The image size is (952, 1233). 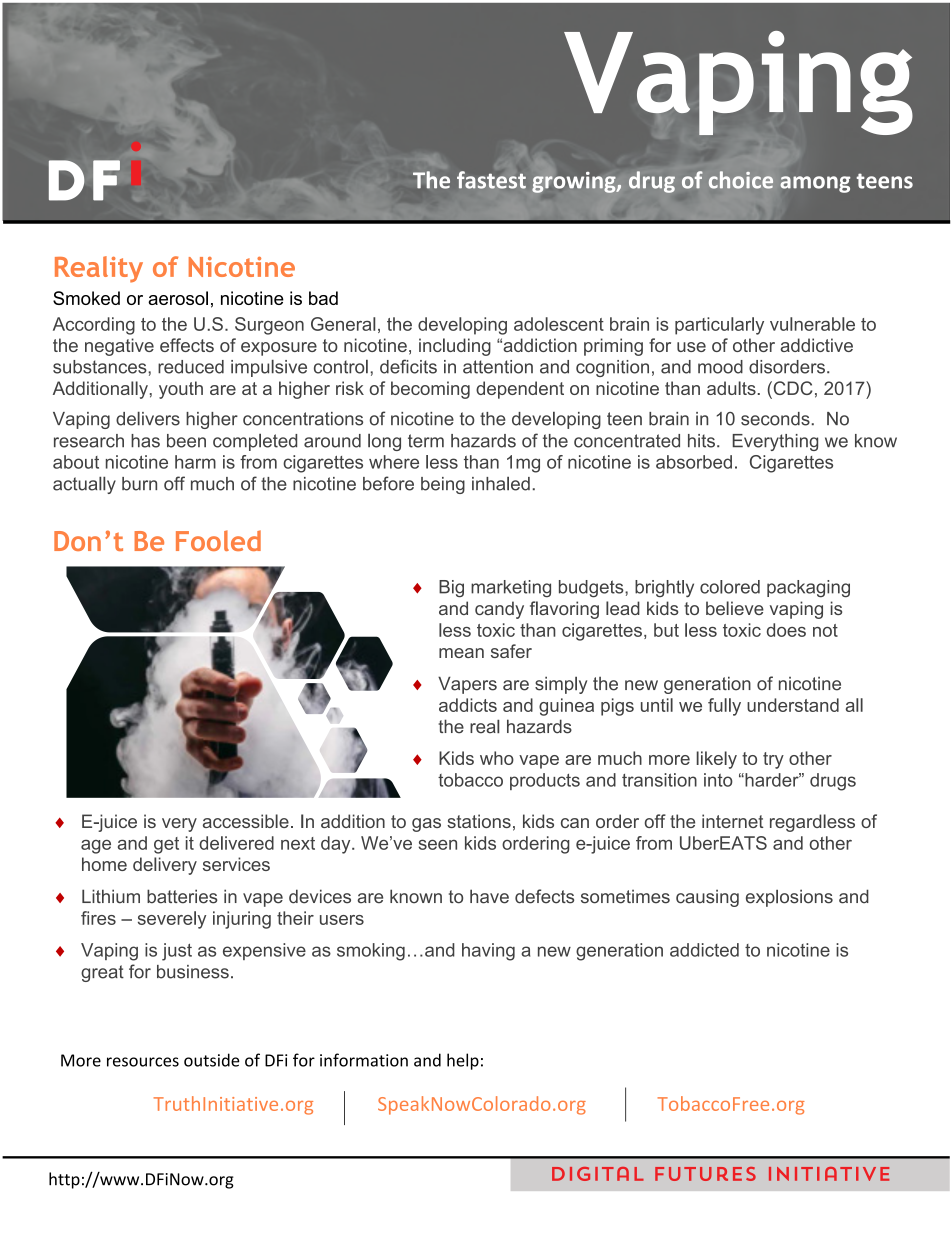 What do you see at coordinates (451, 589) in the screenshot?
I see `Big` at bounding box center [451, 589].
